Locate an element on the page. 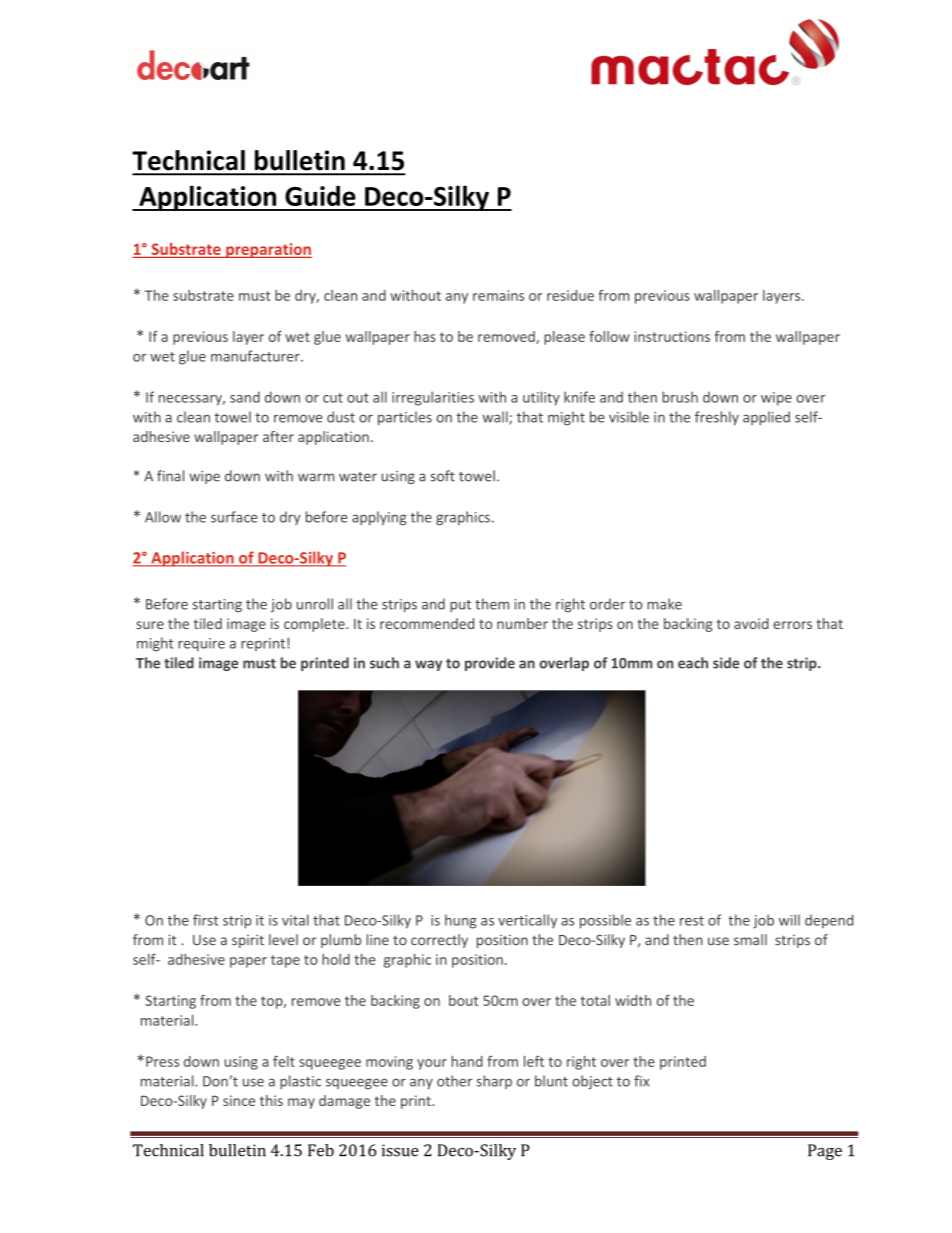 The height and width of the page is (1233, 952). make is located at coordinates (665, 604).
